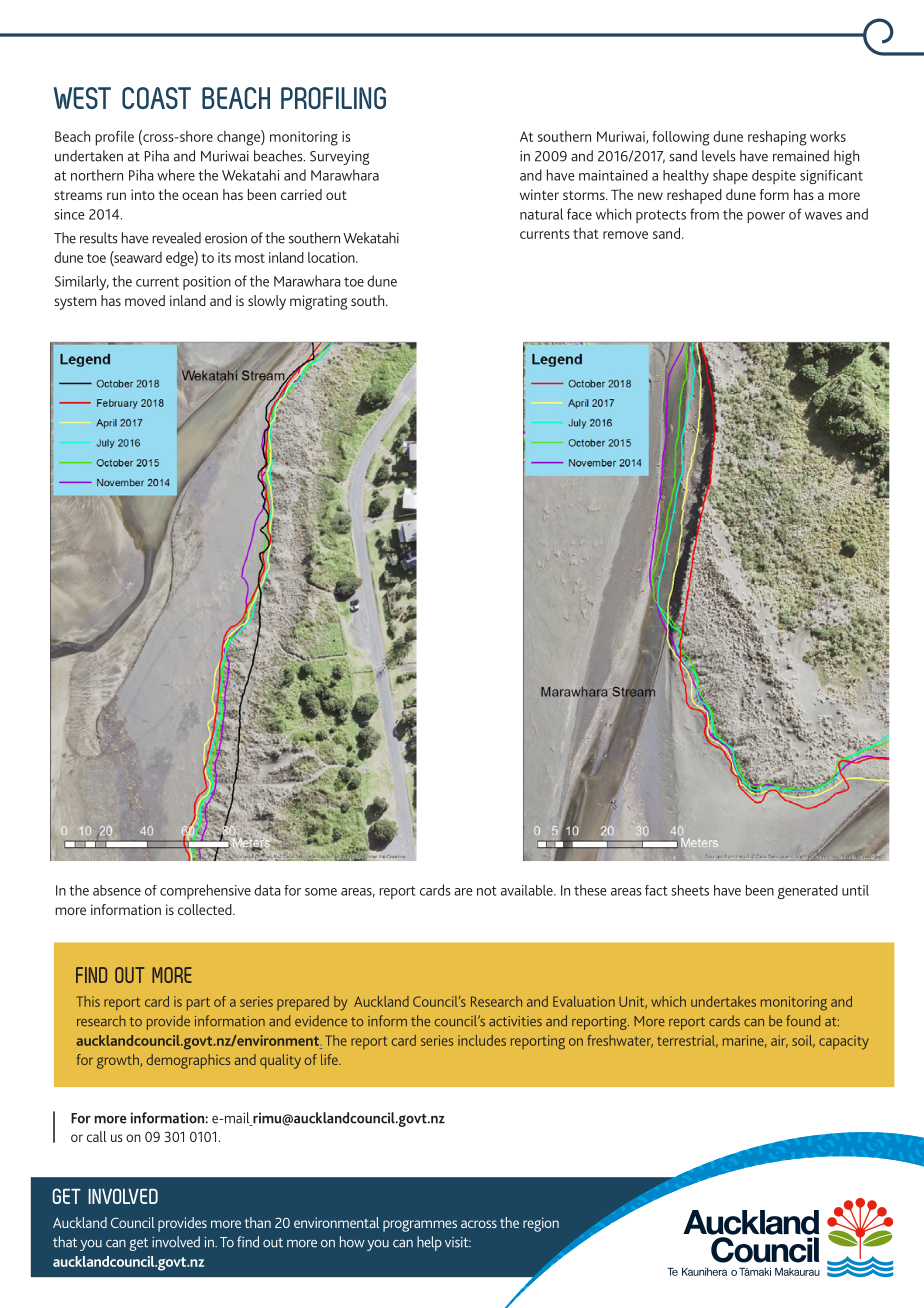  What do you see at coordinates (777, 138) in the screenshot?
I see `reshaping` at bounding box center [777, 138].
